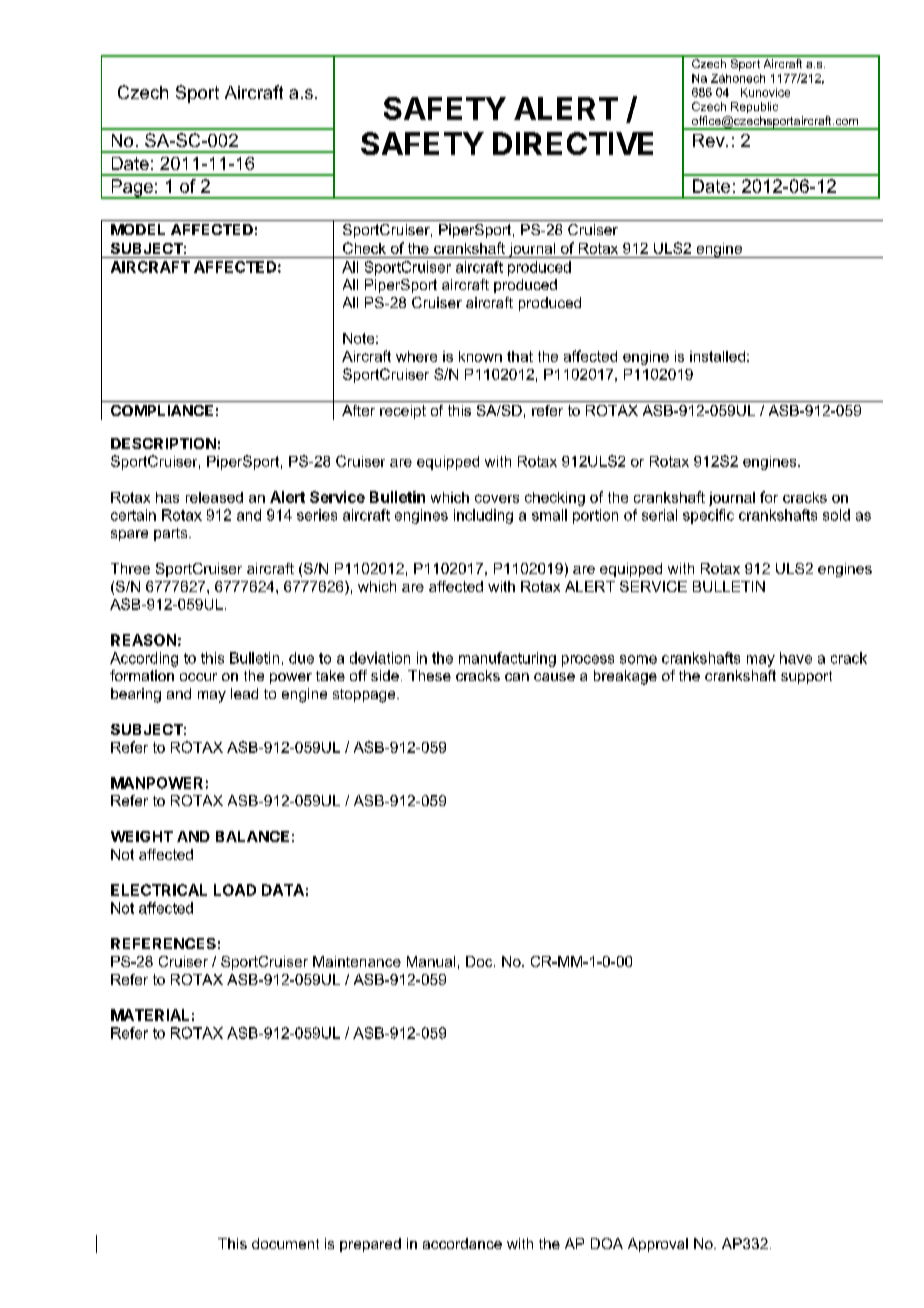 The image size is (924, 1308). What do you see at coordinates (796, 658) in the image?
I see `have` at bounding box center [796, 658].
